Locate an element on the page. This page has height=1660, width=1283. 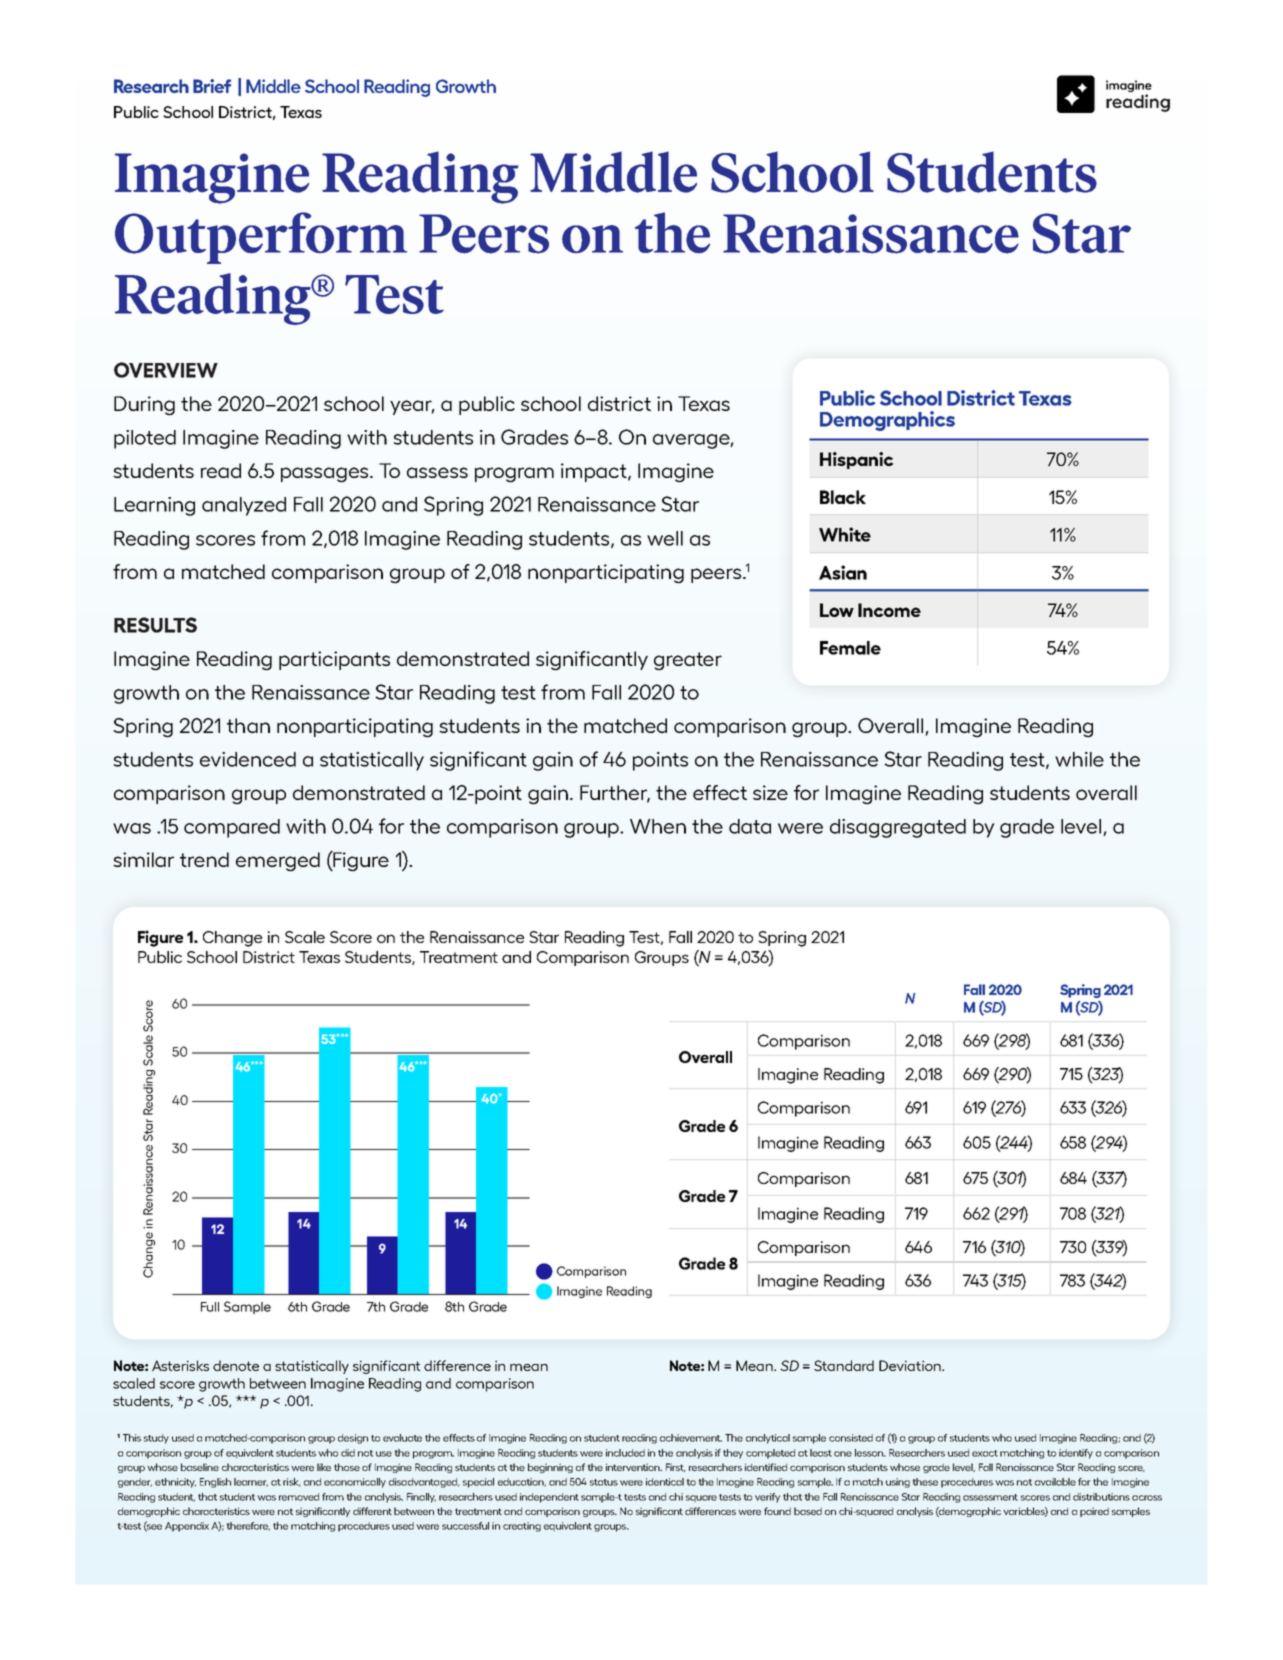
learner is located at coordinates (251, 1482).
